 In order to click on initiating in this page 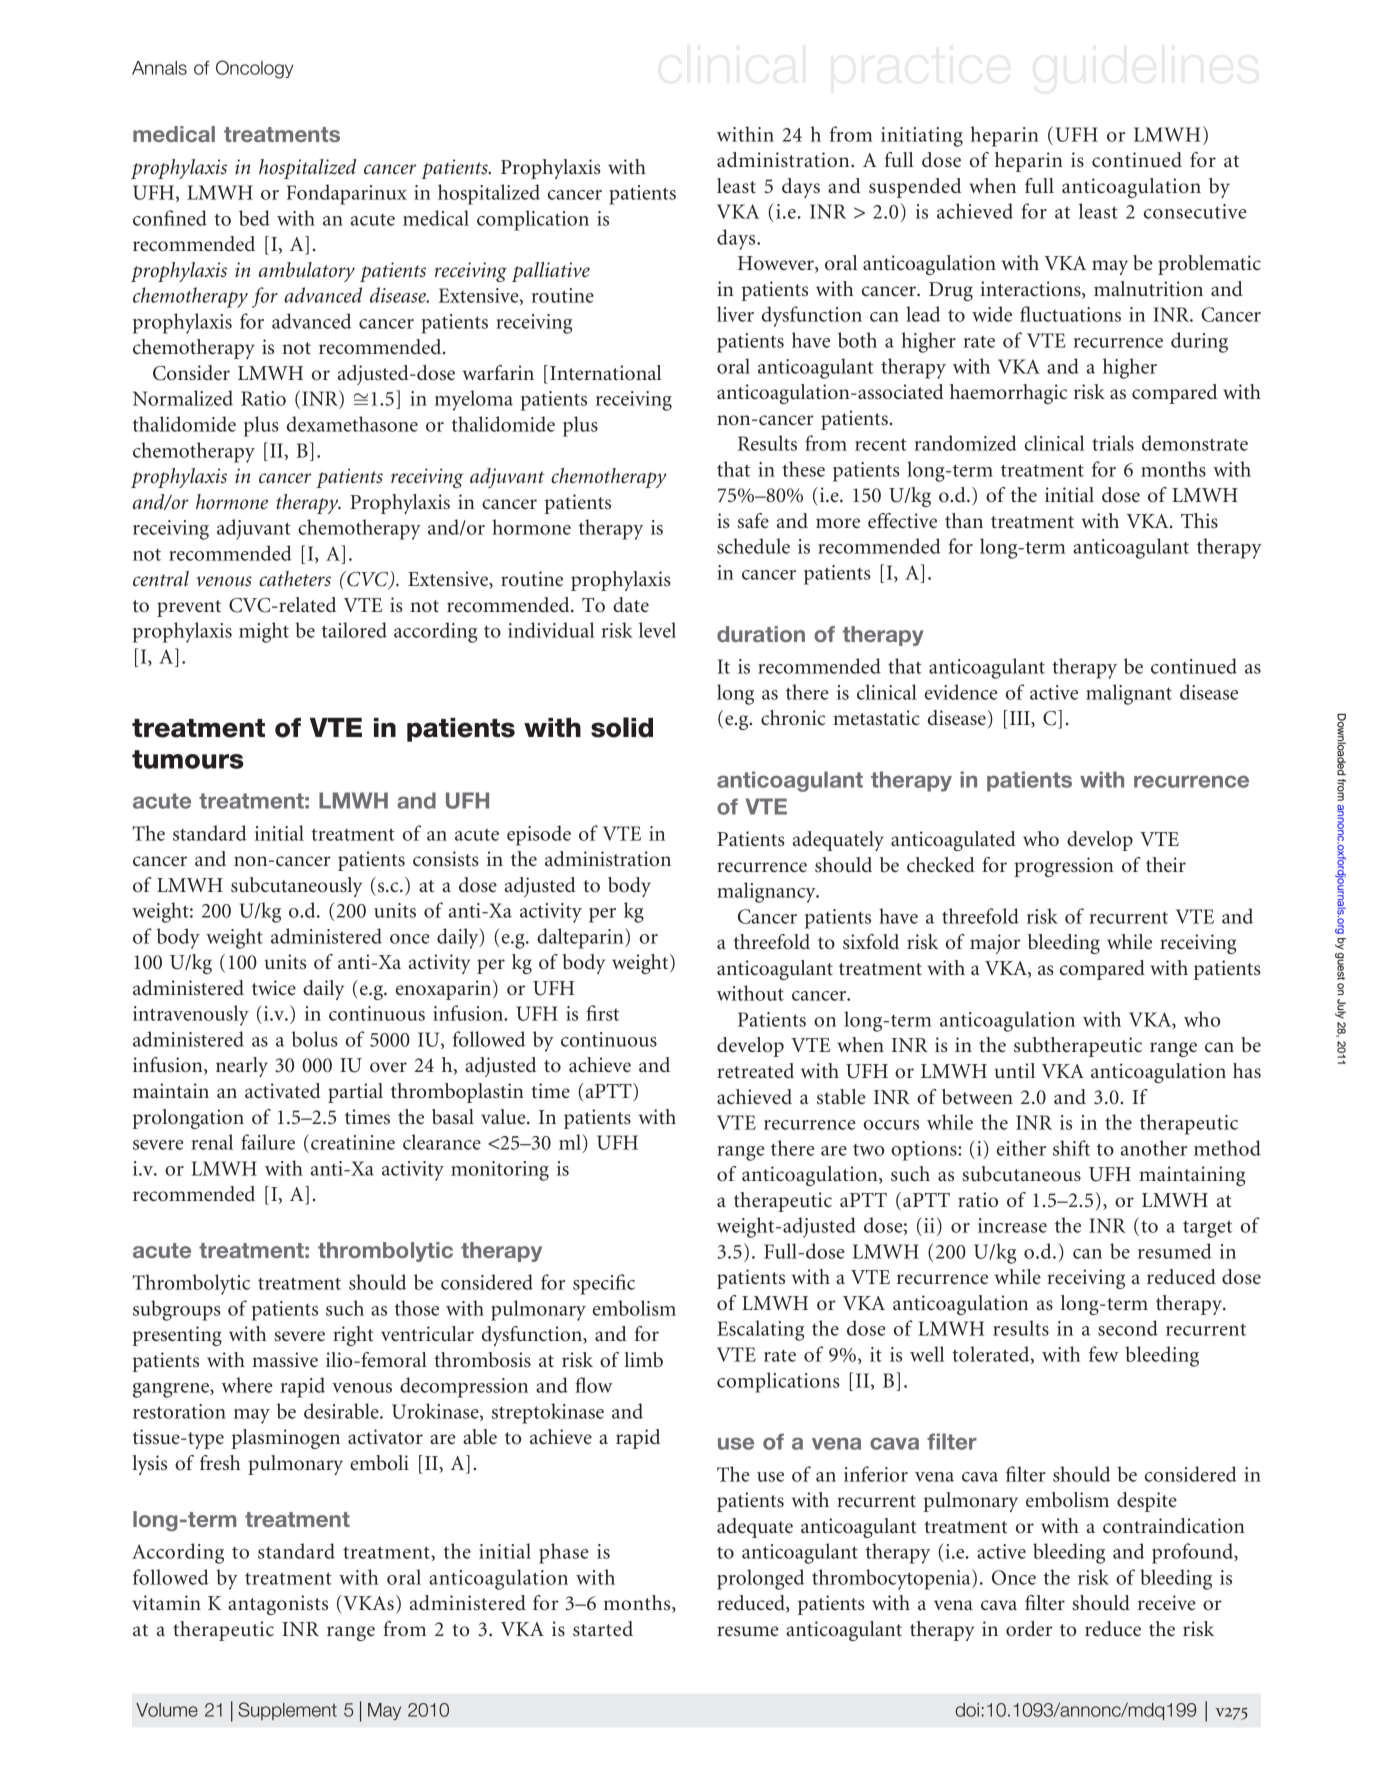, I will do `click(922, 137)`.
